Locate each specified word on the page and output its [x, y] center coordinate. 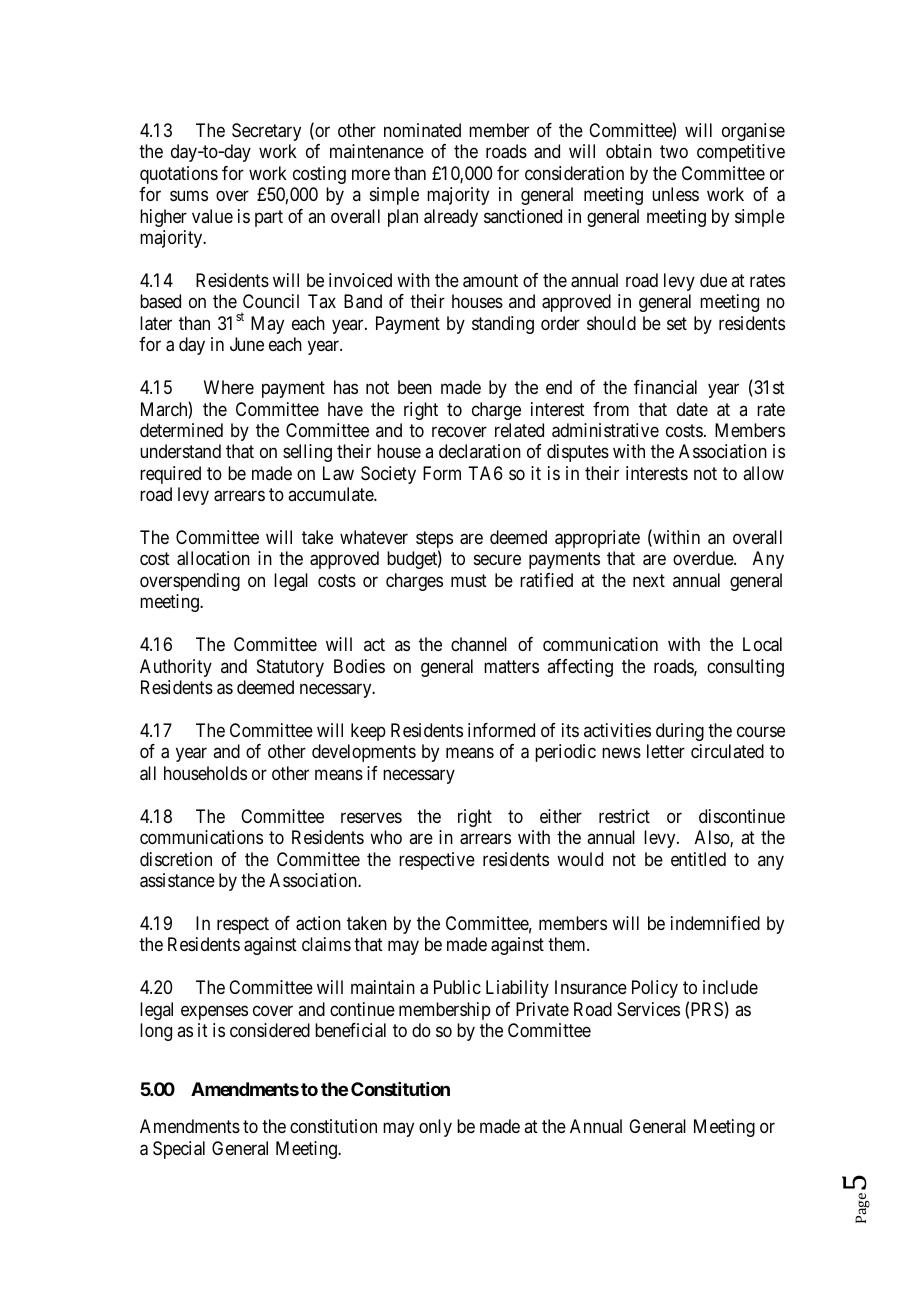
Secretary [266, 132]
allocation [213, 558]
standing [503, 325]
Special [179, 1150]
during [680, 732]
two [674, 152]
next [649, 580]
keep [368, 732]
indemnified [715, 923]
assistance [177, 880]
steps [434, 541]
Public [457, 987]
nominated [422, 130]
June [247, 344]
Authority [176, 668]
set [677, 323]
